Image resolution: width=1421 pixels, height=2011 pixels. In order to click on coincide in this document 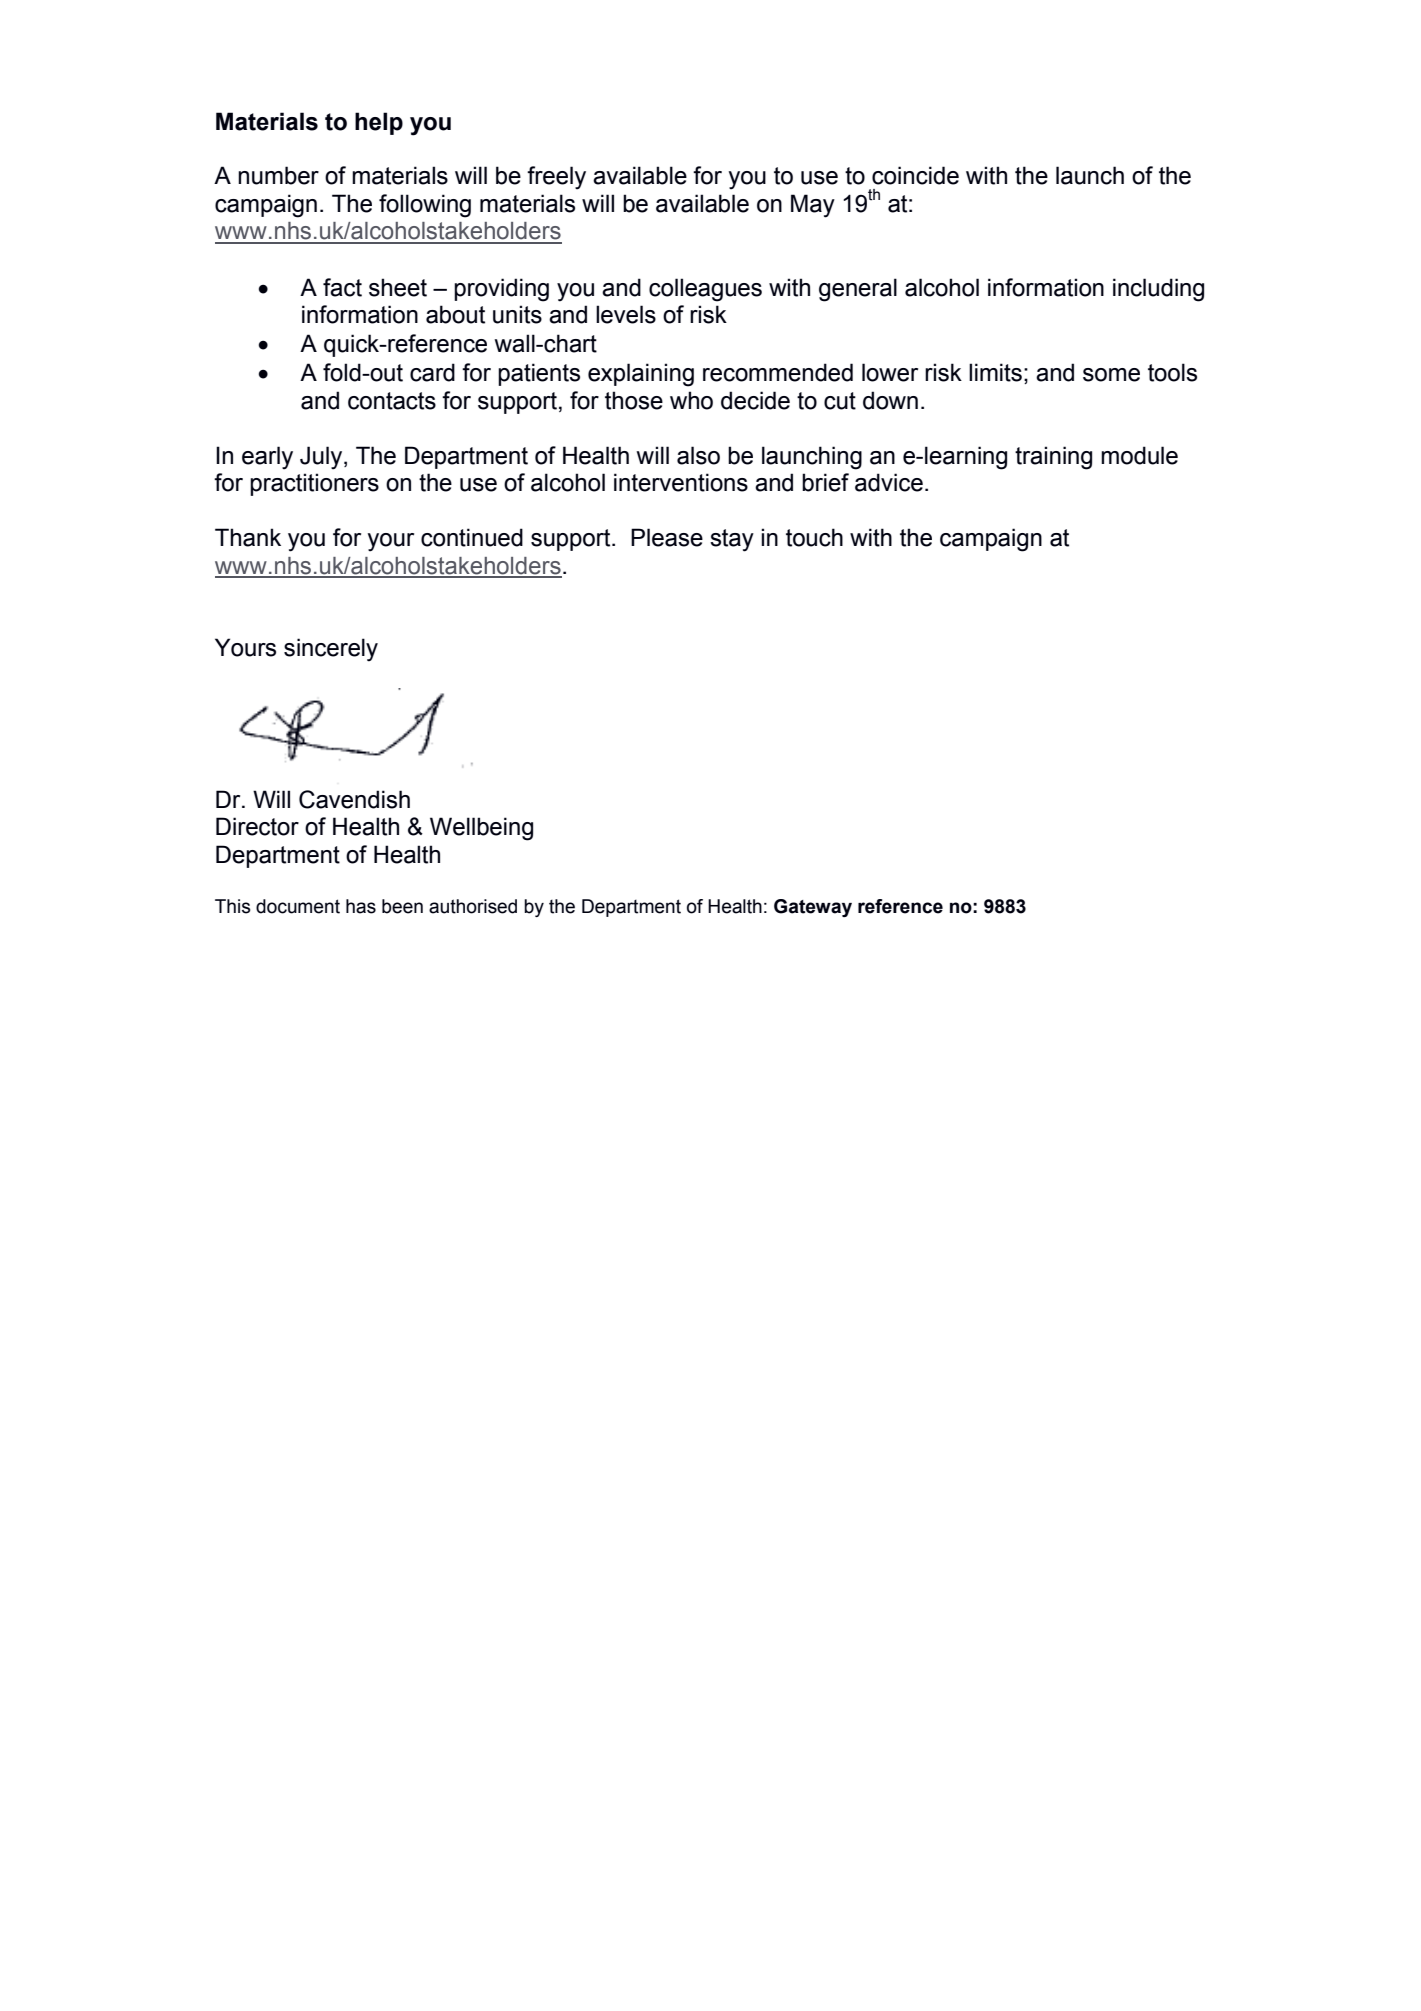, I will do `click(915, 175)`.
